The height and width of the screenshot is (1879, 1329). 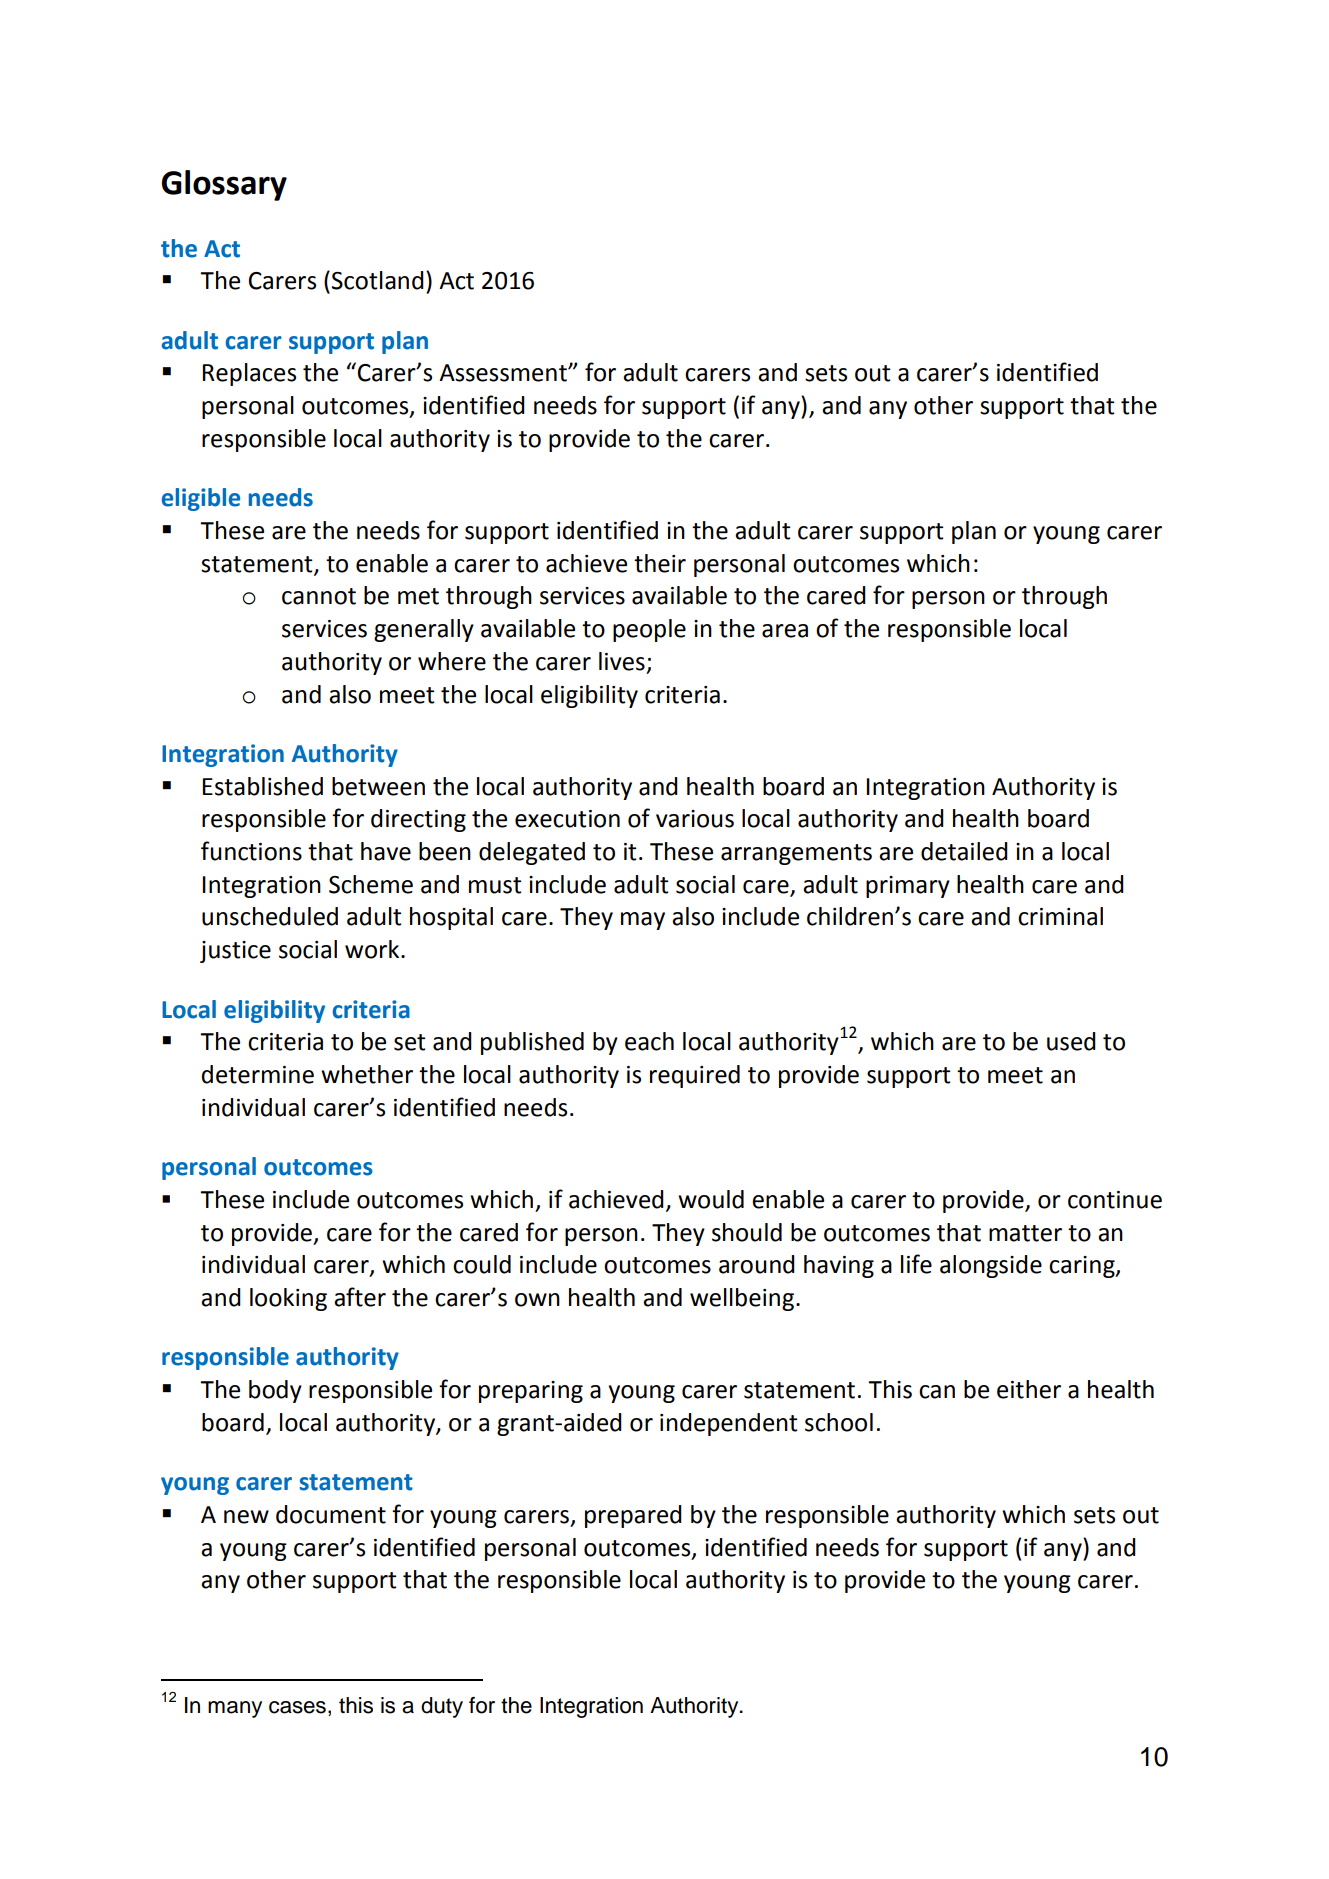 I want to click on unscheduled, so click(x=270, y=916).
